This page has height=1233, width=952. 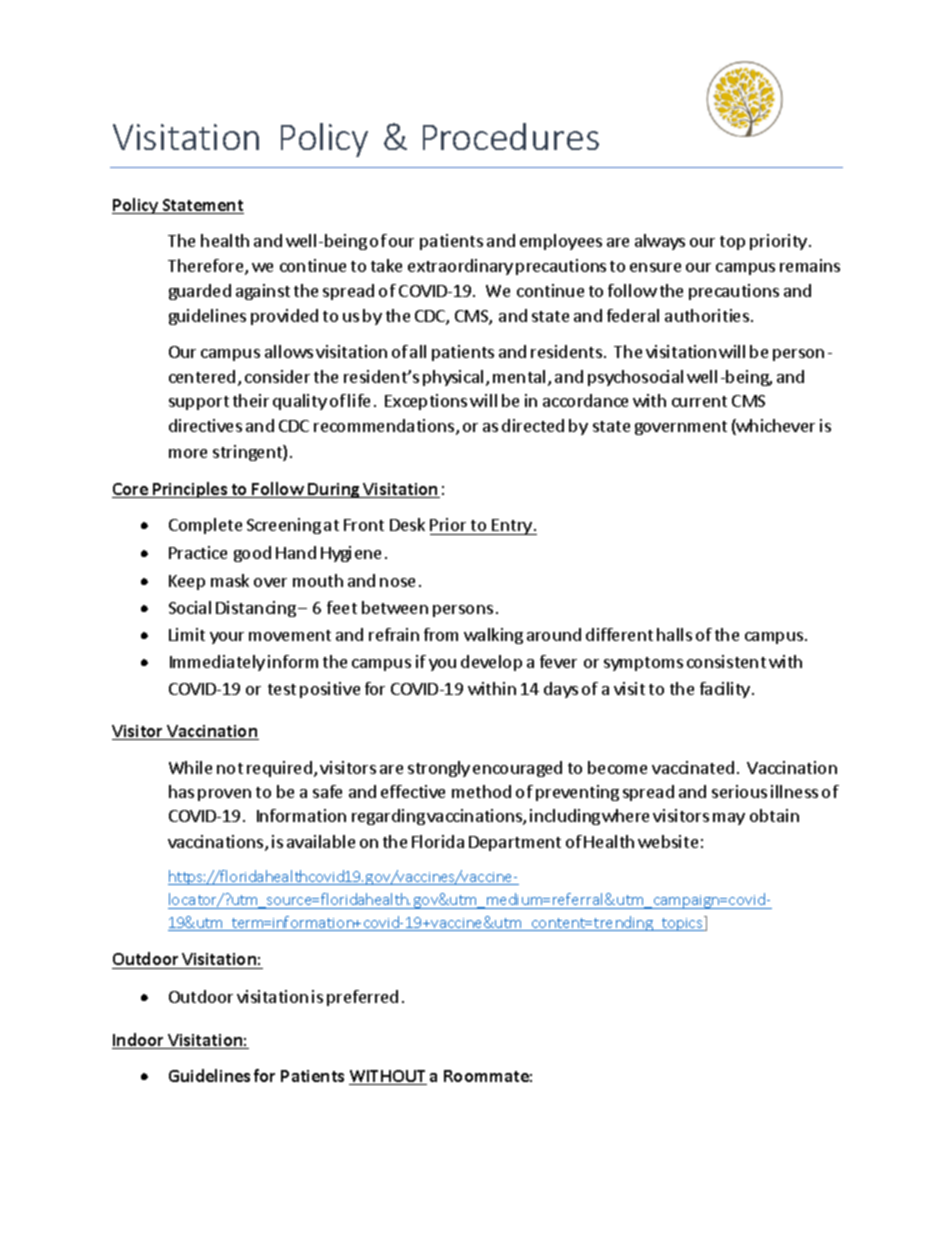 What do you see at coordinates (190, 767) in the page?
I see `While` at bounding box center [190, 767].
